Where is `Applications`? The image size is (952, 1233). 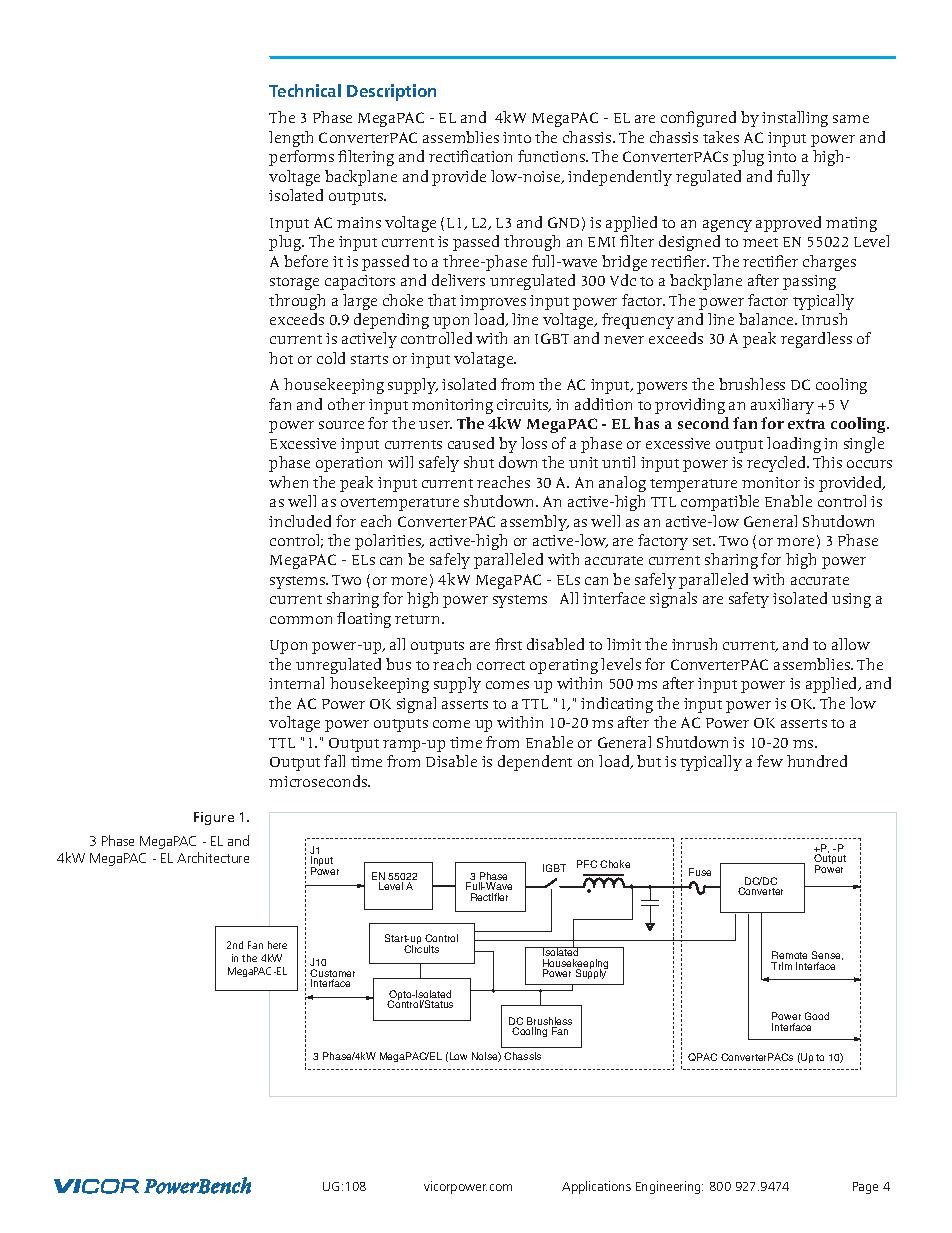
Applications is located at coordinates (596, 1187).
